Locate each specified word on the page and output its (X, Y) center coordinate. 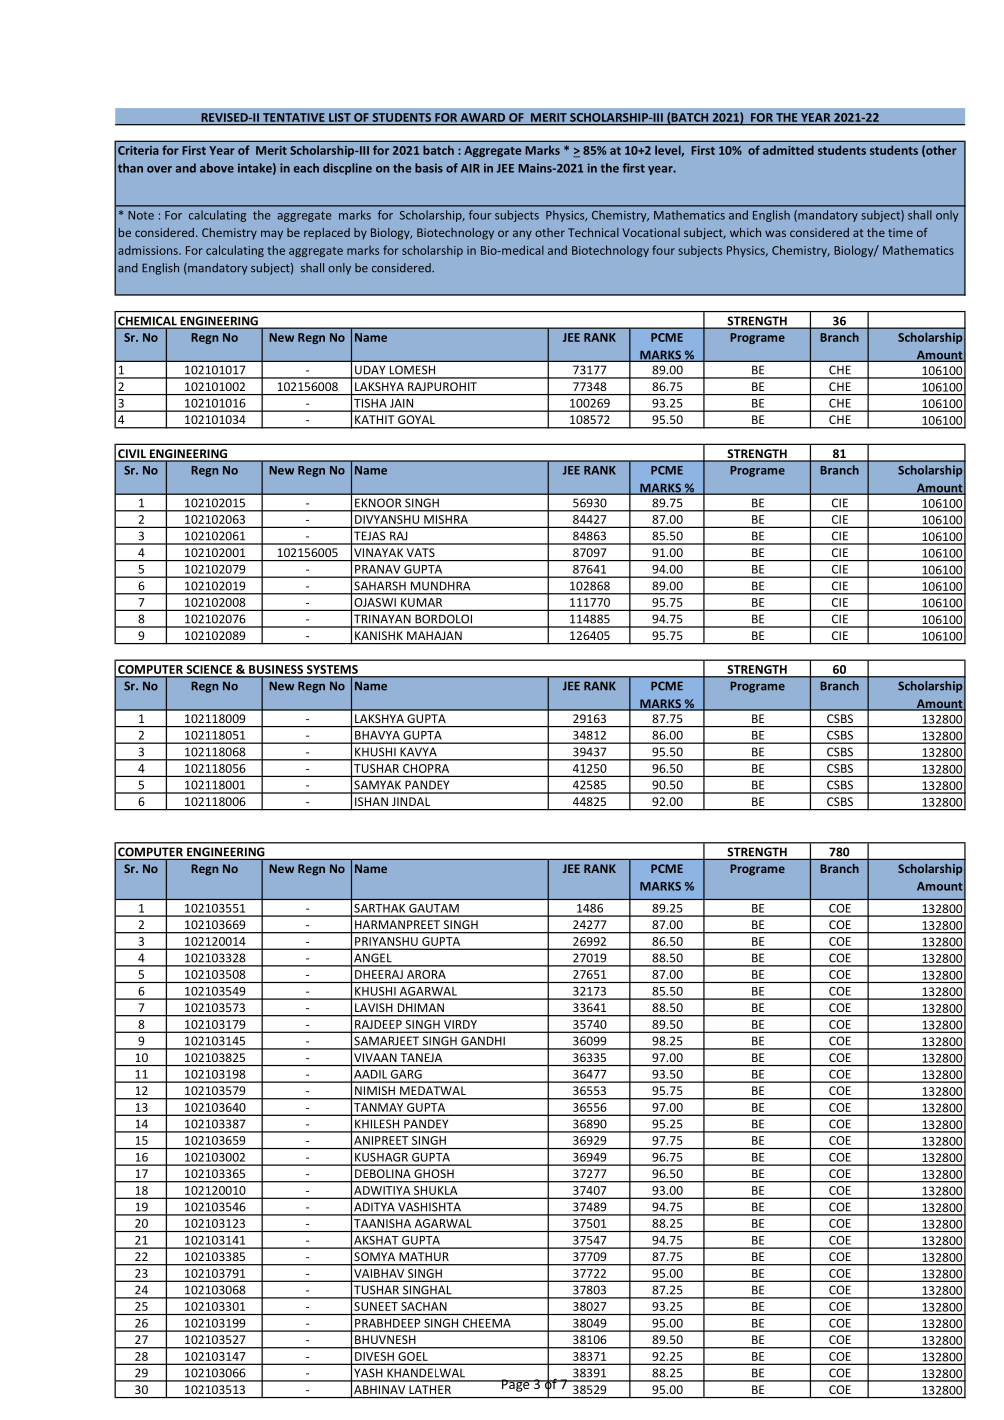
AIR (470, 168)
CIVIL (132, 455)
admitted (788, 150)
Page (516, 1385)
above (217, 168)
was (775, 233)
